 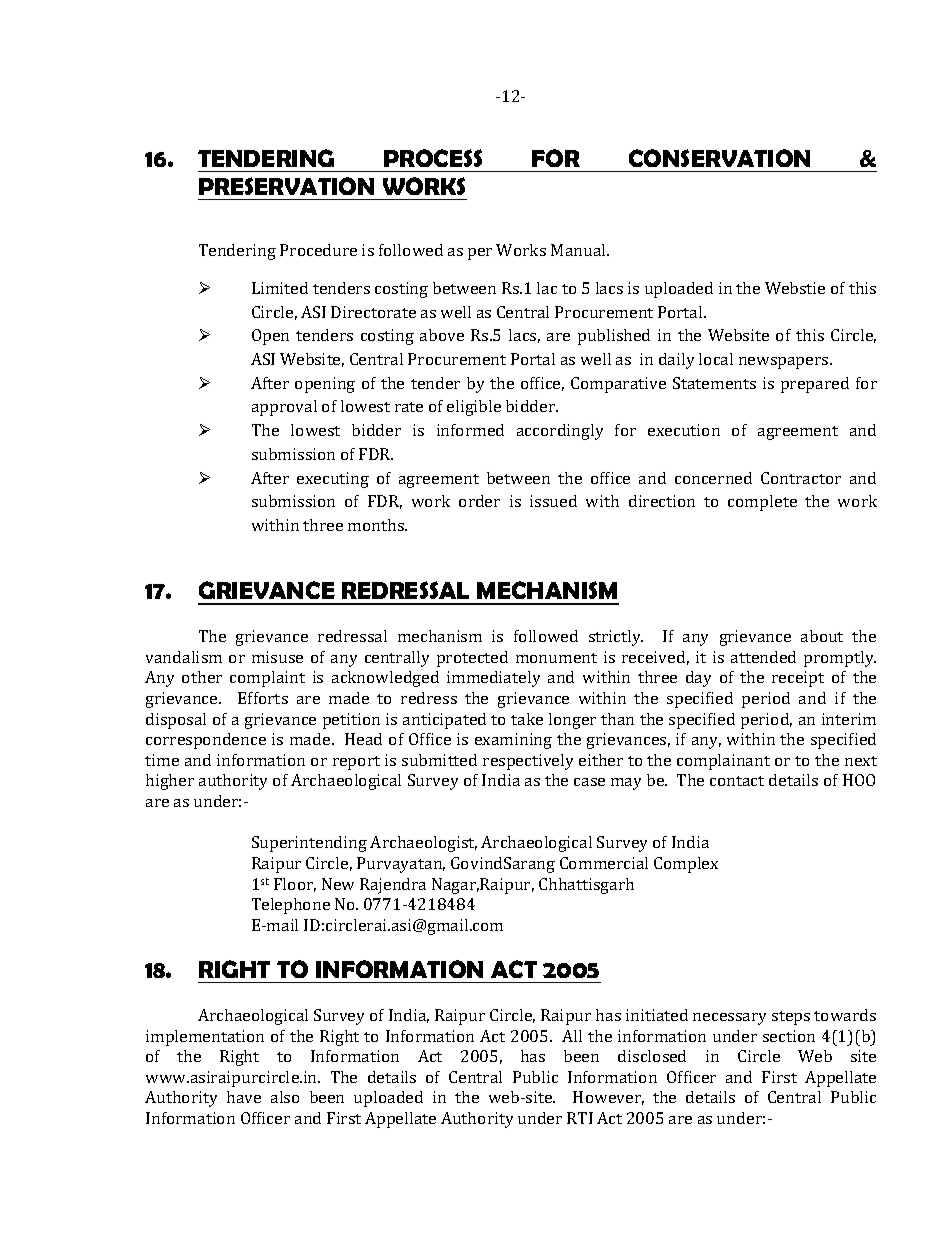 I want to click on PRESERVATION, so click(x=286, y=186).
